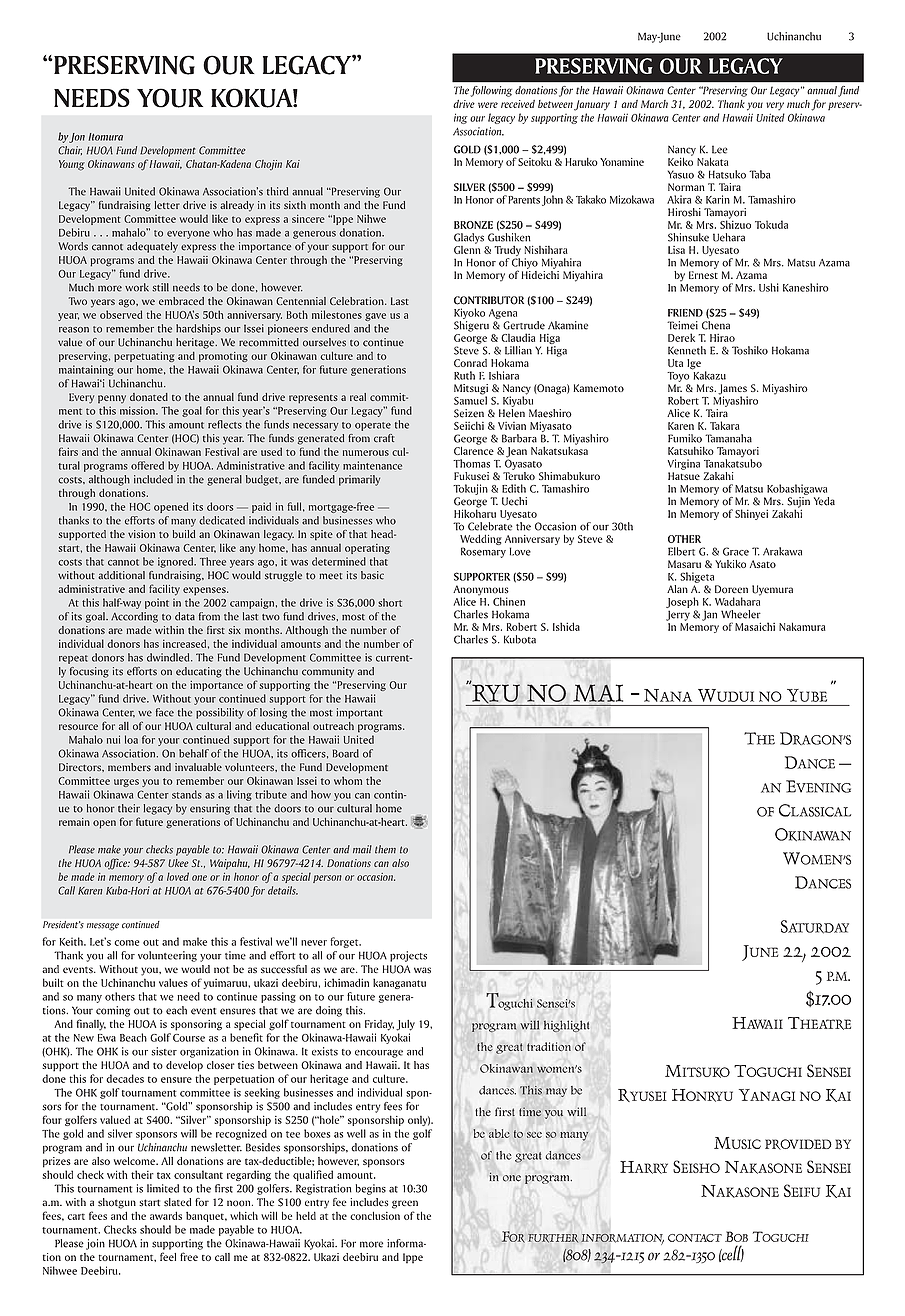  Describe the element at coordinates (405, 1204) in the screenshot. I see `green` at that location.
